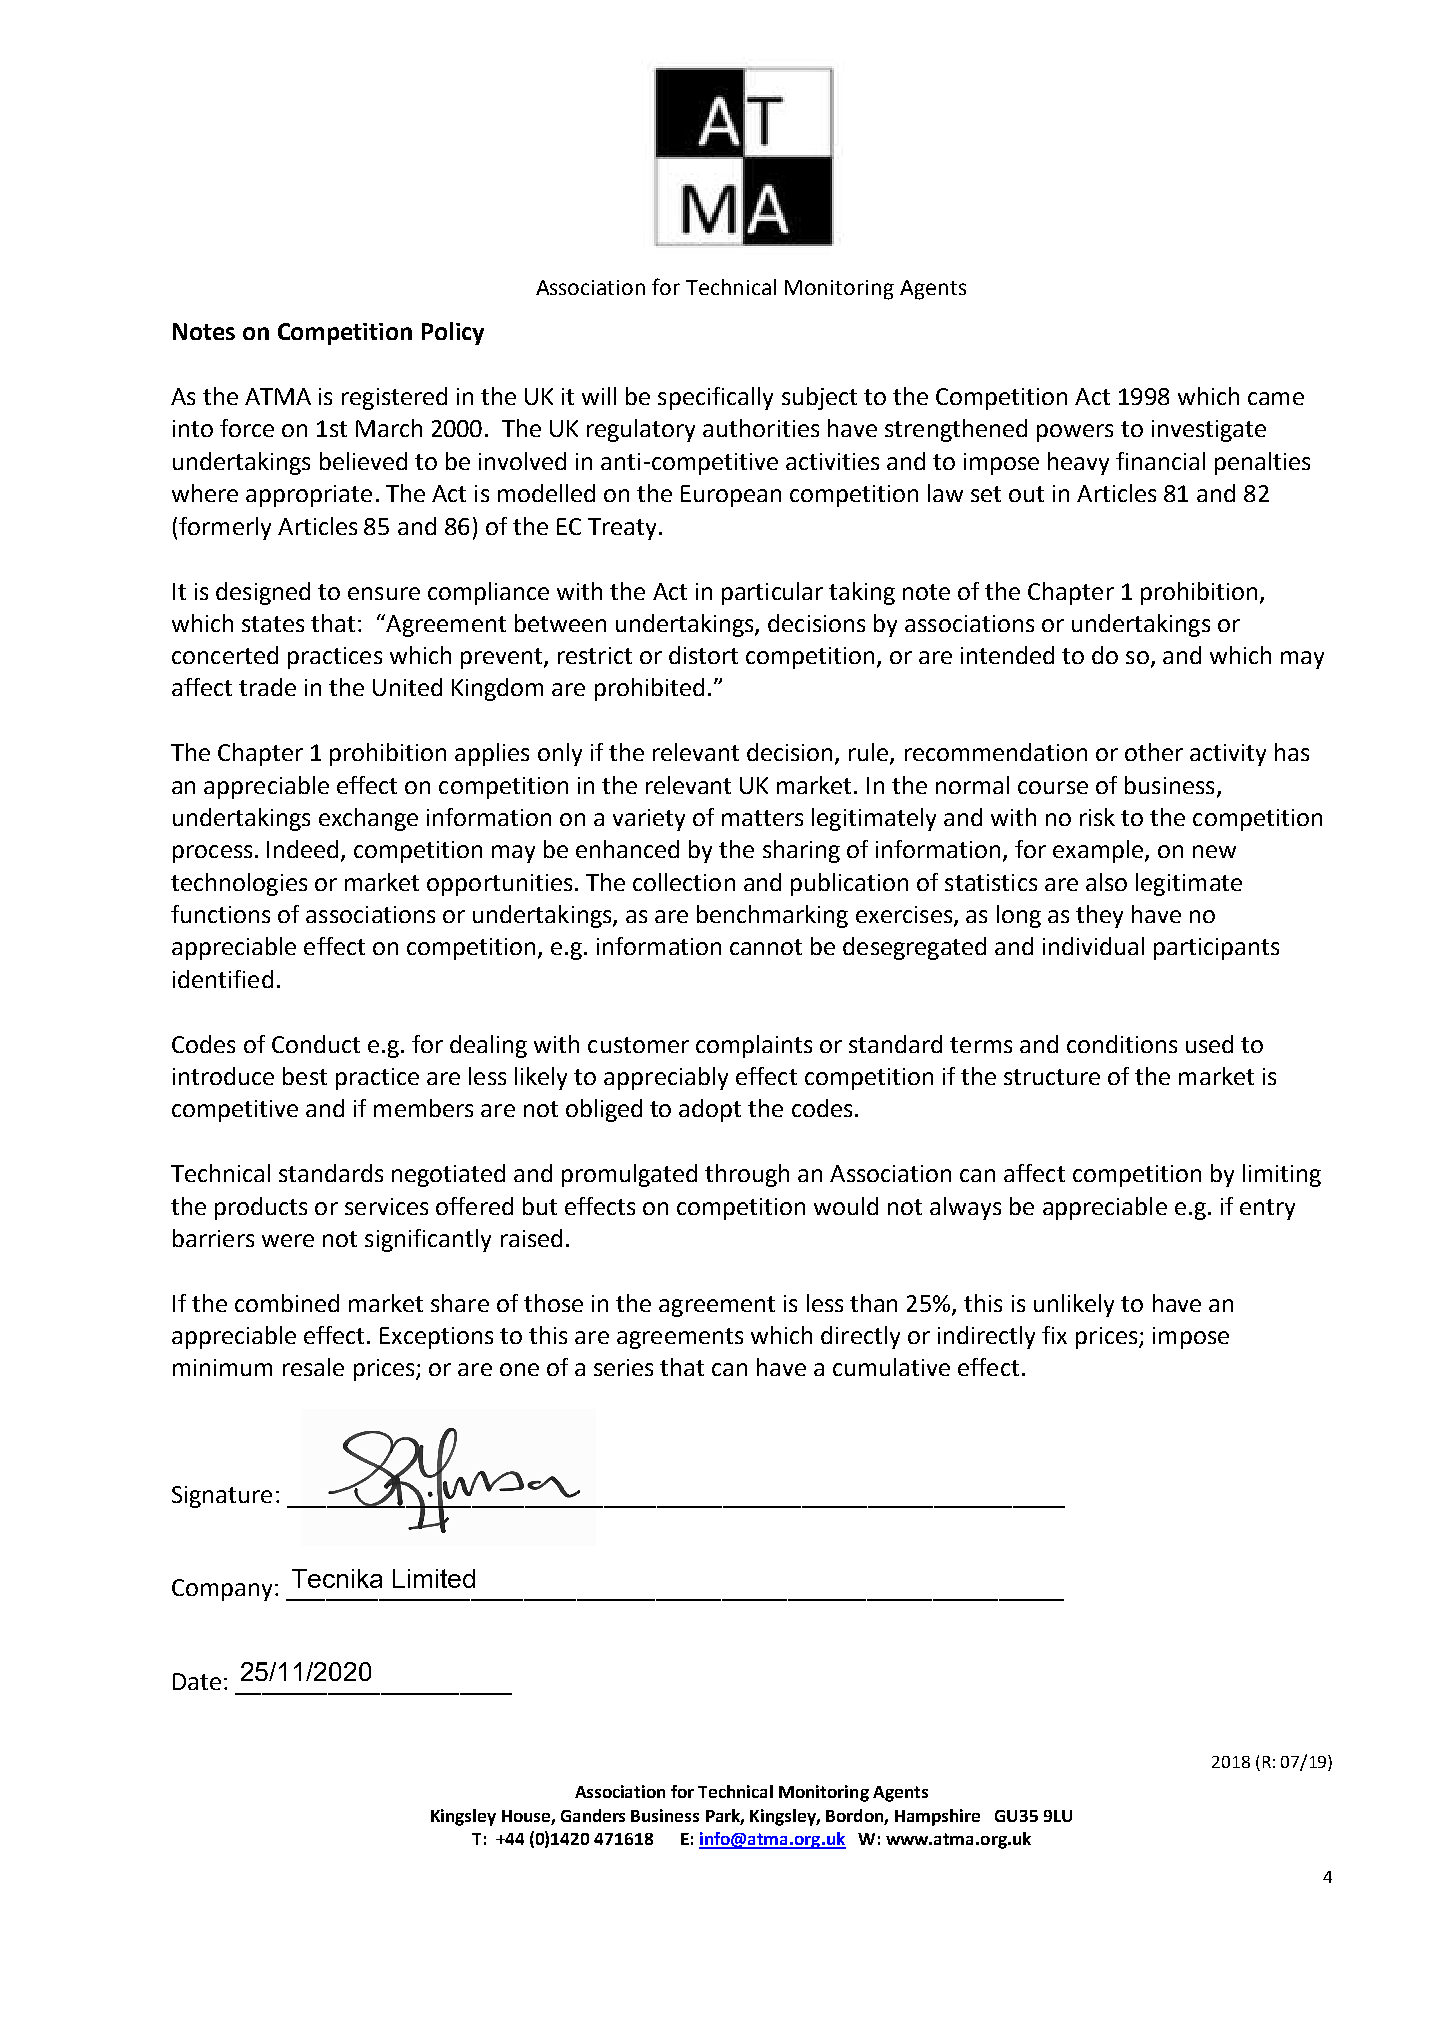  Describe the element at coordinates (394, 398) in the page. I see `registered` at that location.
